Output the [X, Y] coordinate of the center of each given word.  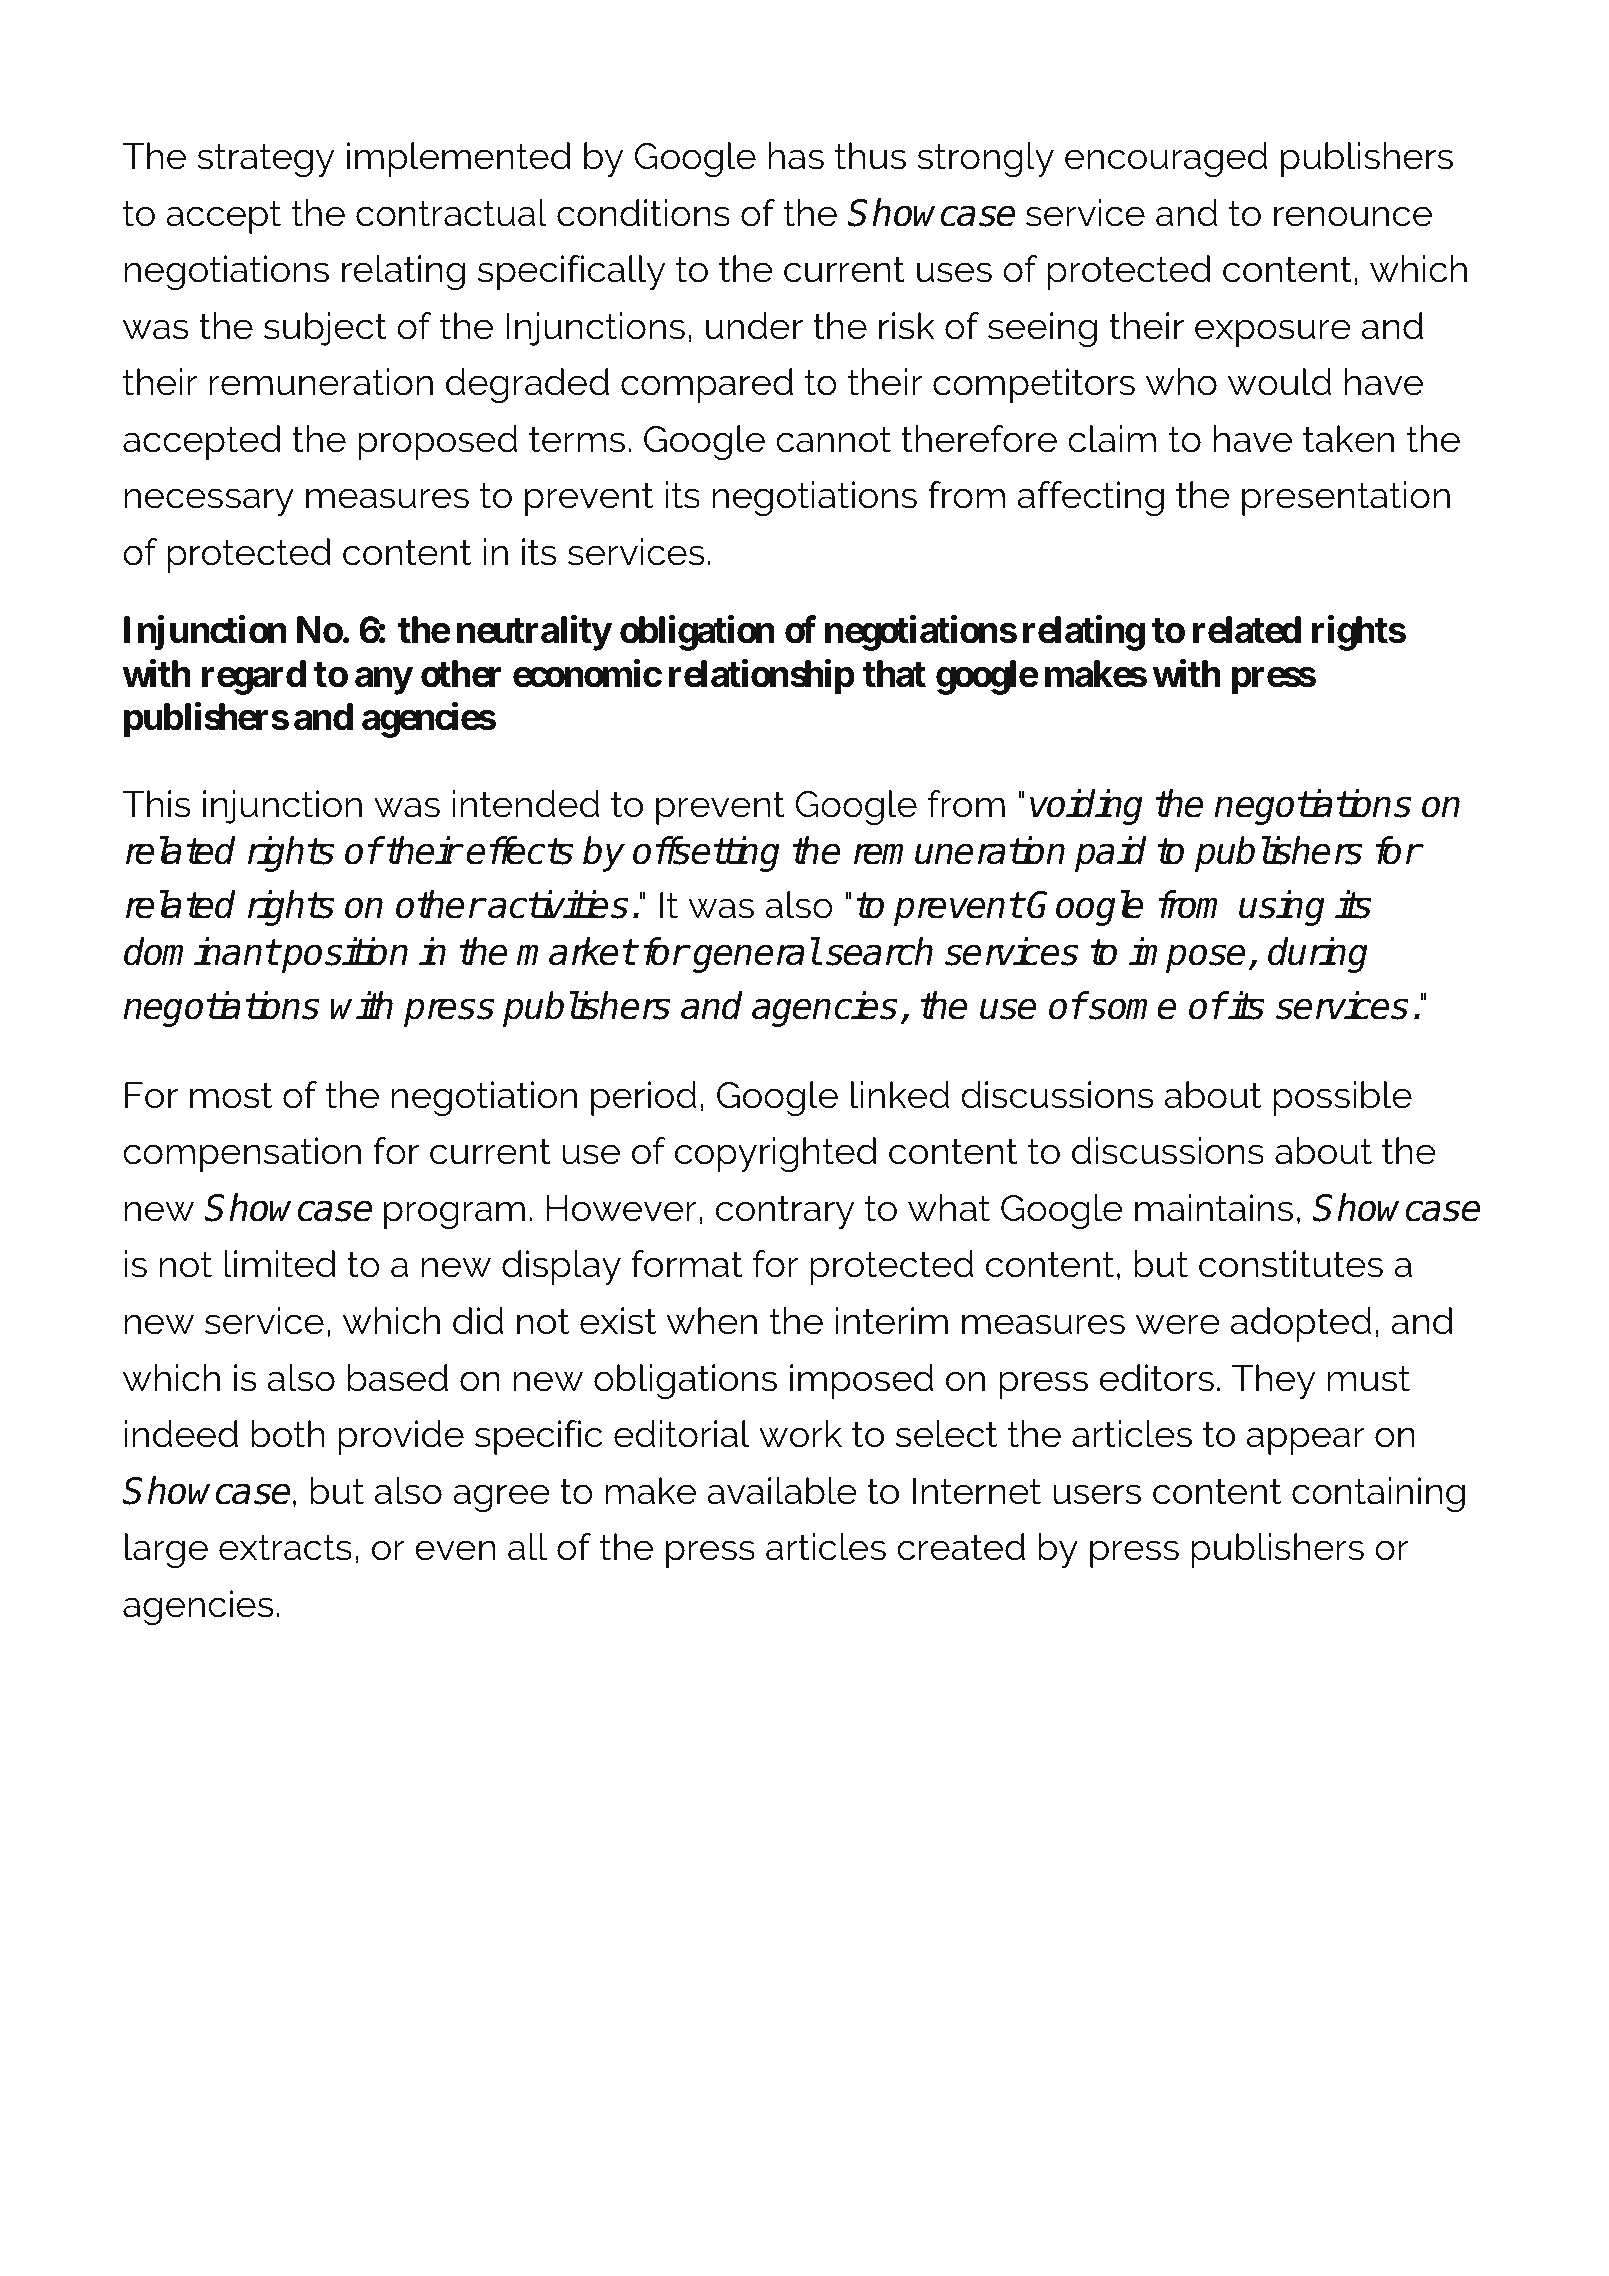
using [1282, 908]
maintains [1214, 1208]
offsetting [706, 854]
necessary [209, 502]
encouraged [1166, 159]
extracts [285, 1547]
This [156, 804]
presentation [1346, 498]
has [796, 156]
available [782, 1491]
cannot [833, 439]
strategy [265, 160]
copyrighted [776, 1154]
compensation [242, 1154]
